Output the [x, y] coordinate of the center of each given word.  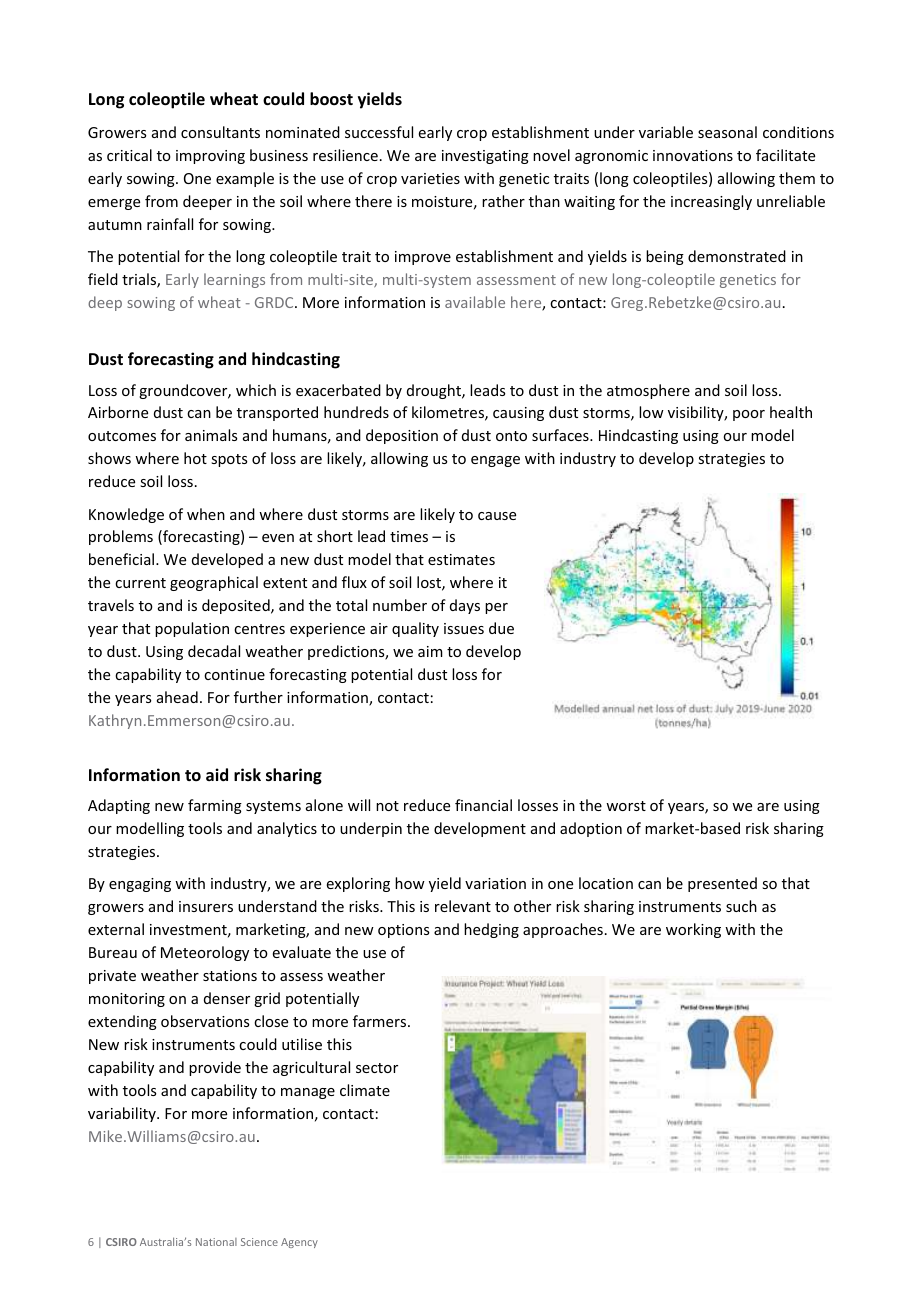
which [256, 390]
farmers [381, 1021]
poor [749, 415]
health [791, 412]
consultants [220, 132]
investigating [485, 157]
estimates [461, 559]
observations [205, 1021]
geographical [214, 583]
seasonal [727, 132]
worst [626, 806]
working [693, 930]
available [475, 302]
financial [483, 805]
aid [217, 774]
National [216, 1242]
